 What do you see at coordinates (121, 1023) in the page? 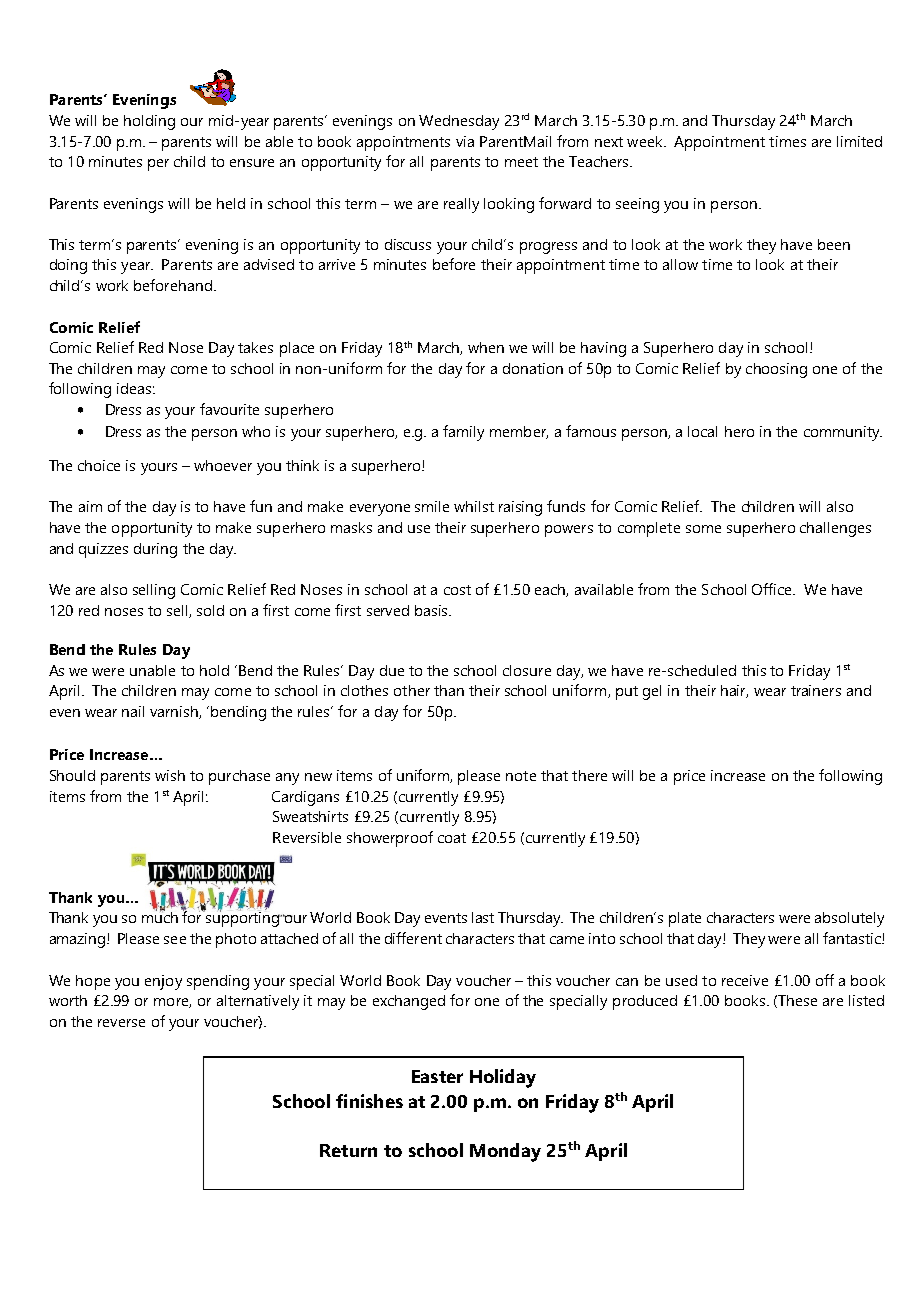
I see `reverse` at bounding box center [121, 1023].
